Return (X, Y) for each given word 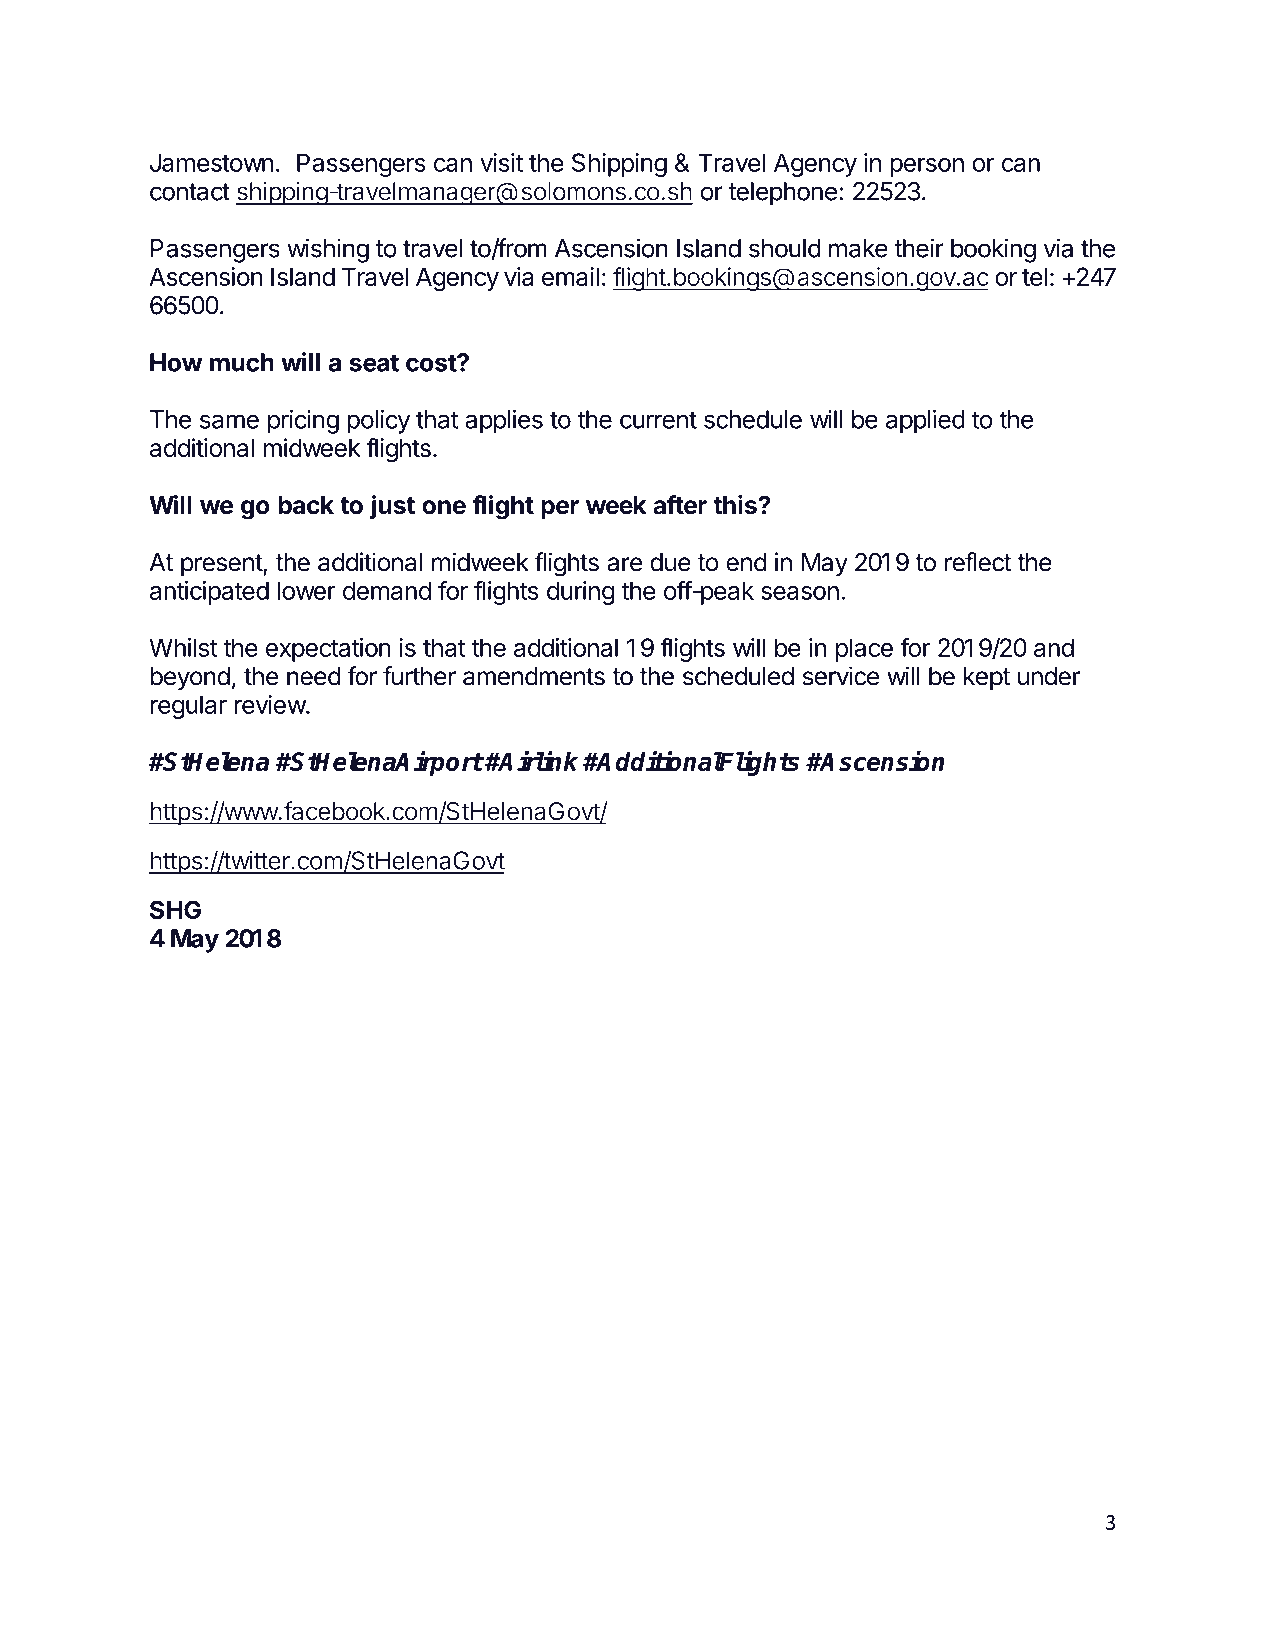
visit (501, 162)
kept (987, 678)
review (270, 704)
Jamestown (211, 162)
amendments (534, 676)
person (927, 167)
